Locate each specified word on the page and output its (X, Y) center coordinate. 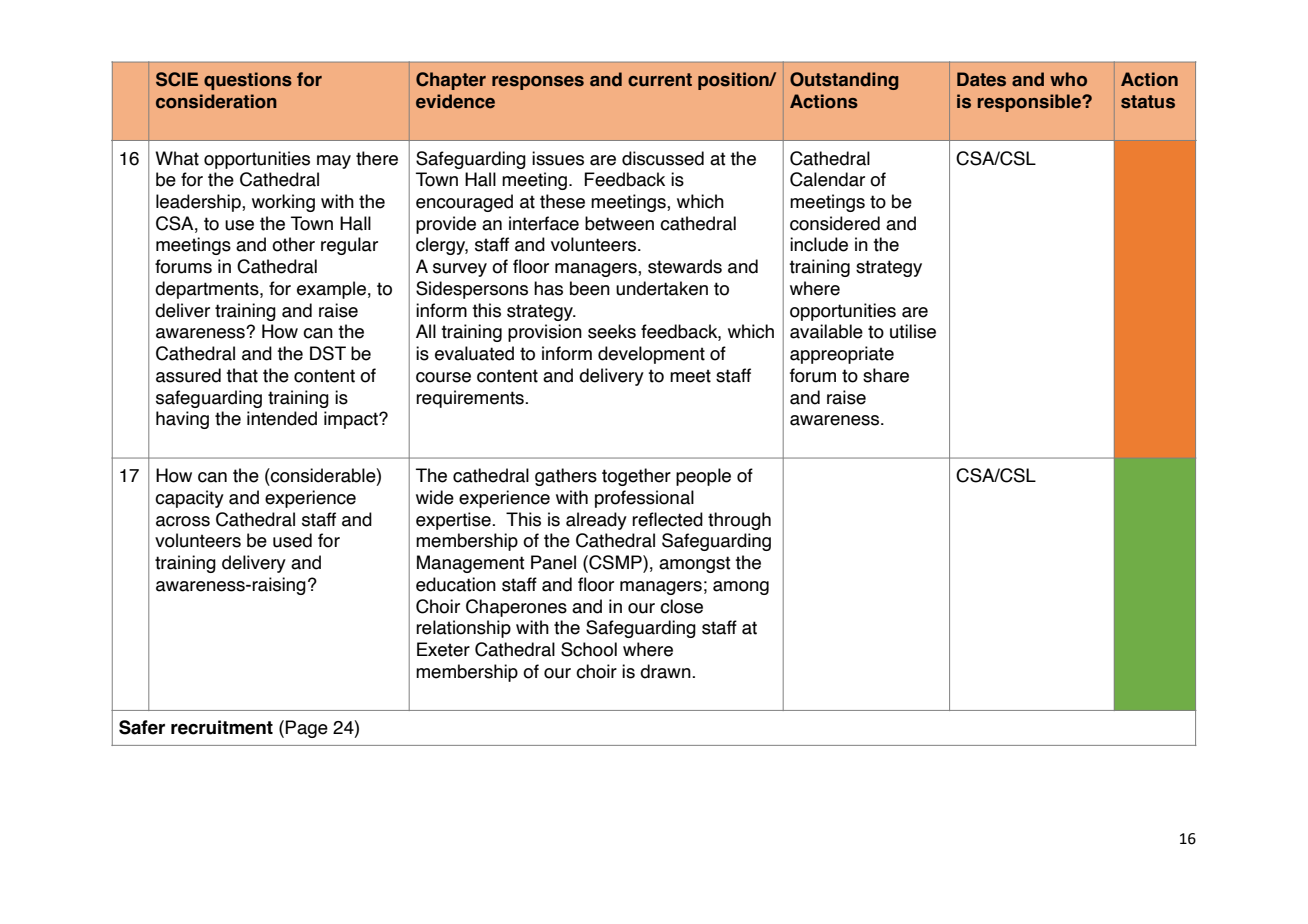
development (651, 355)
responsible (1030, 103)
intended (282, 418)
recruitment (222, 727)
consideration (216, 101)
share (886, 375)
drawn (666, 671)
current (660, 80)
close (681, 606)
